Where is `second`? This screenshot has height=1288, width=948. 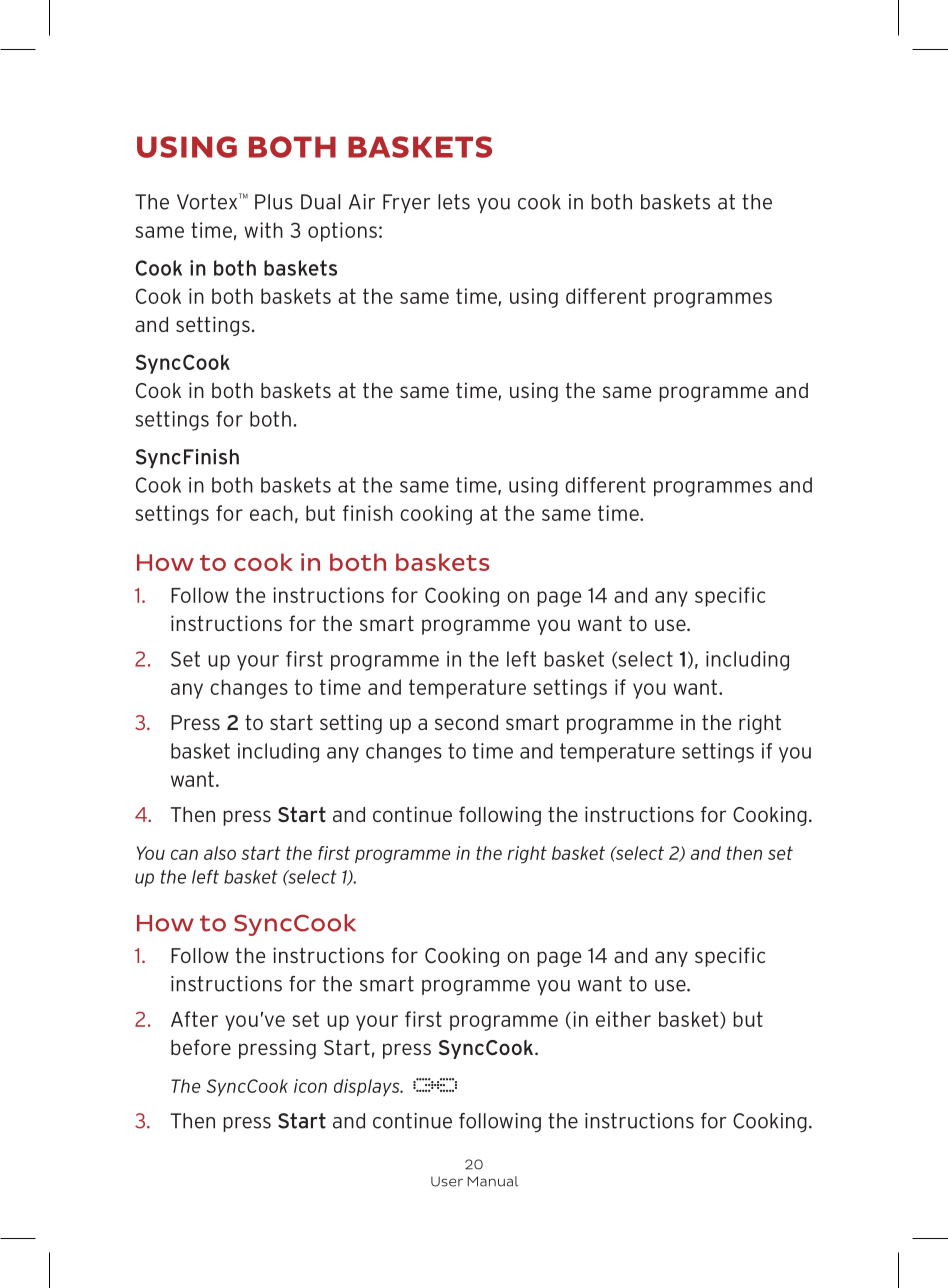
second is located at coordinates (466, 722).
